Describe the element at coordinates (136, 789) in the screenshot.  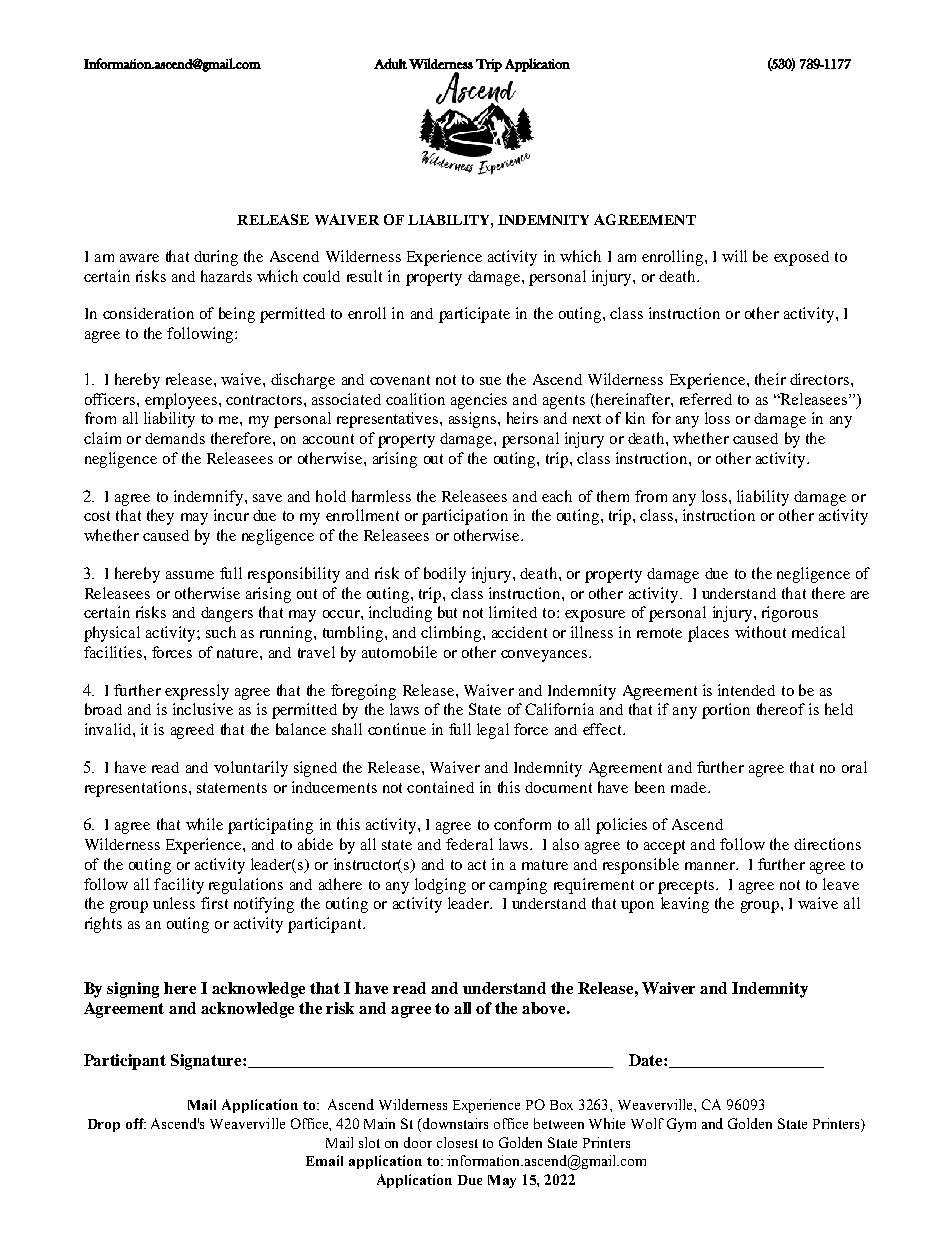
I see `representations` at that location.
